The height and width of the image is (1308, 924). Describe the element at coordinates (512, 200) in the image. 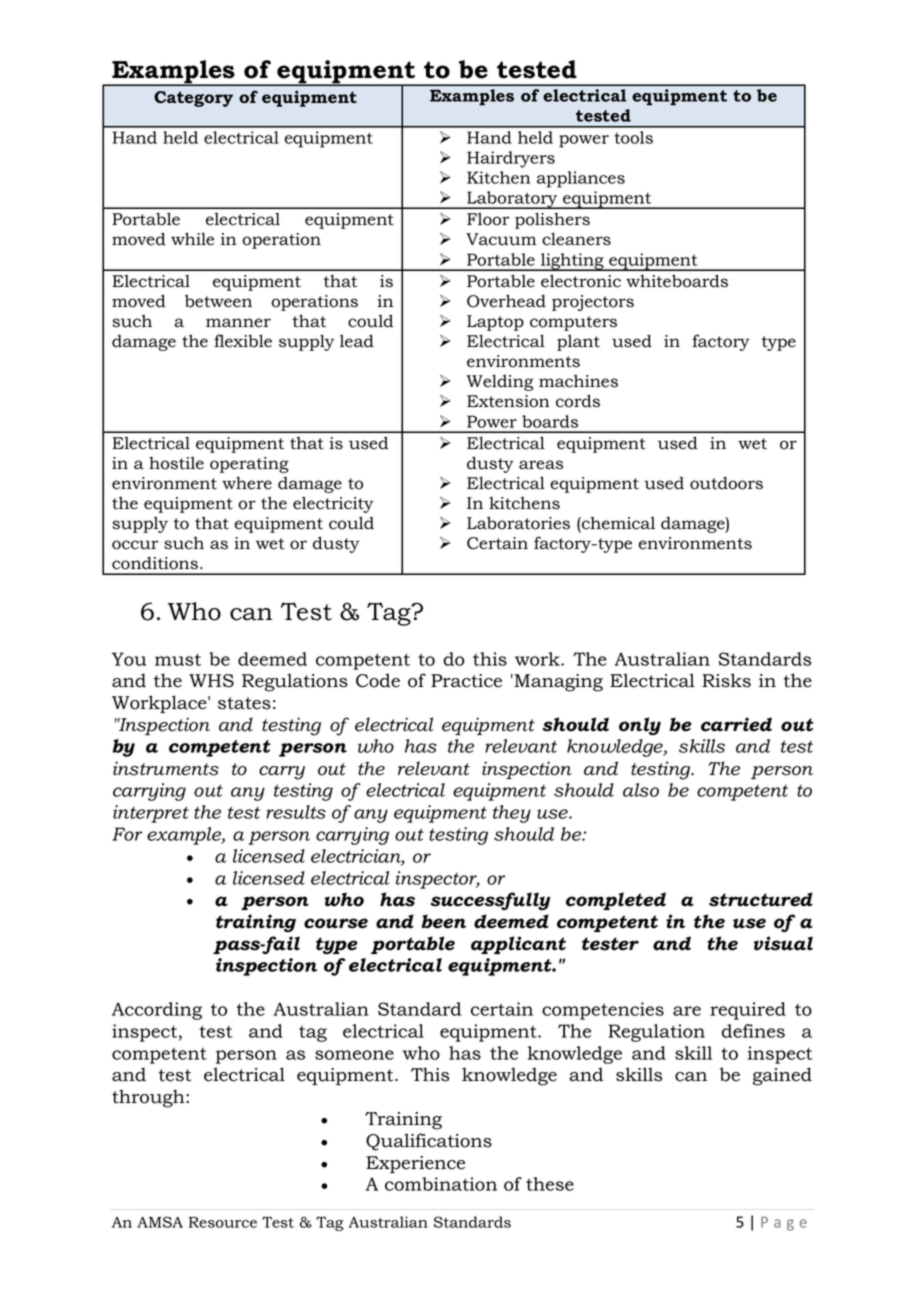

I see `Laboratory` at that location.
